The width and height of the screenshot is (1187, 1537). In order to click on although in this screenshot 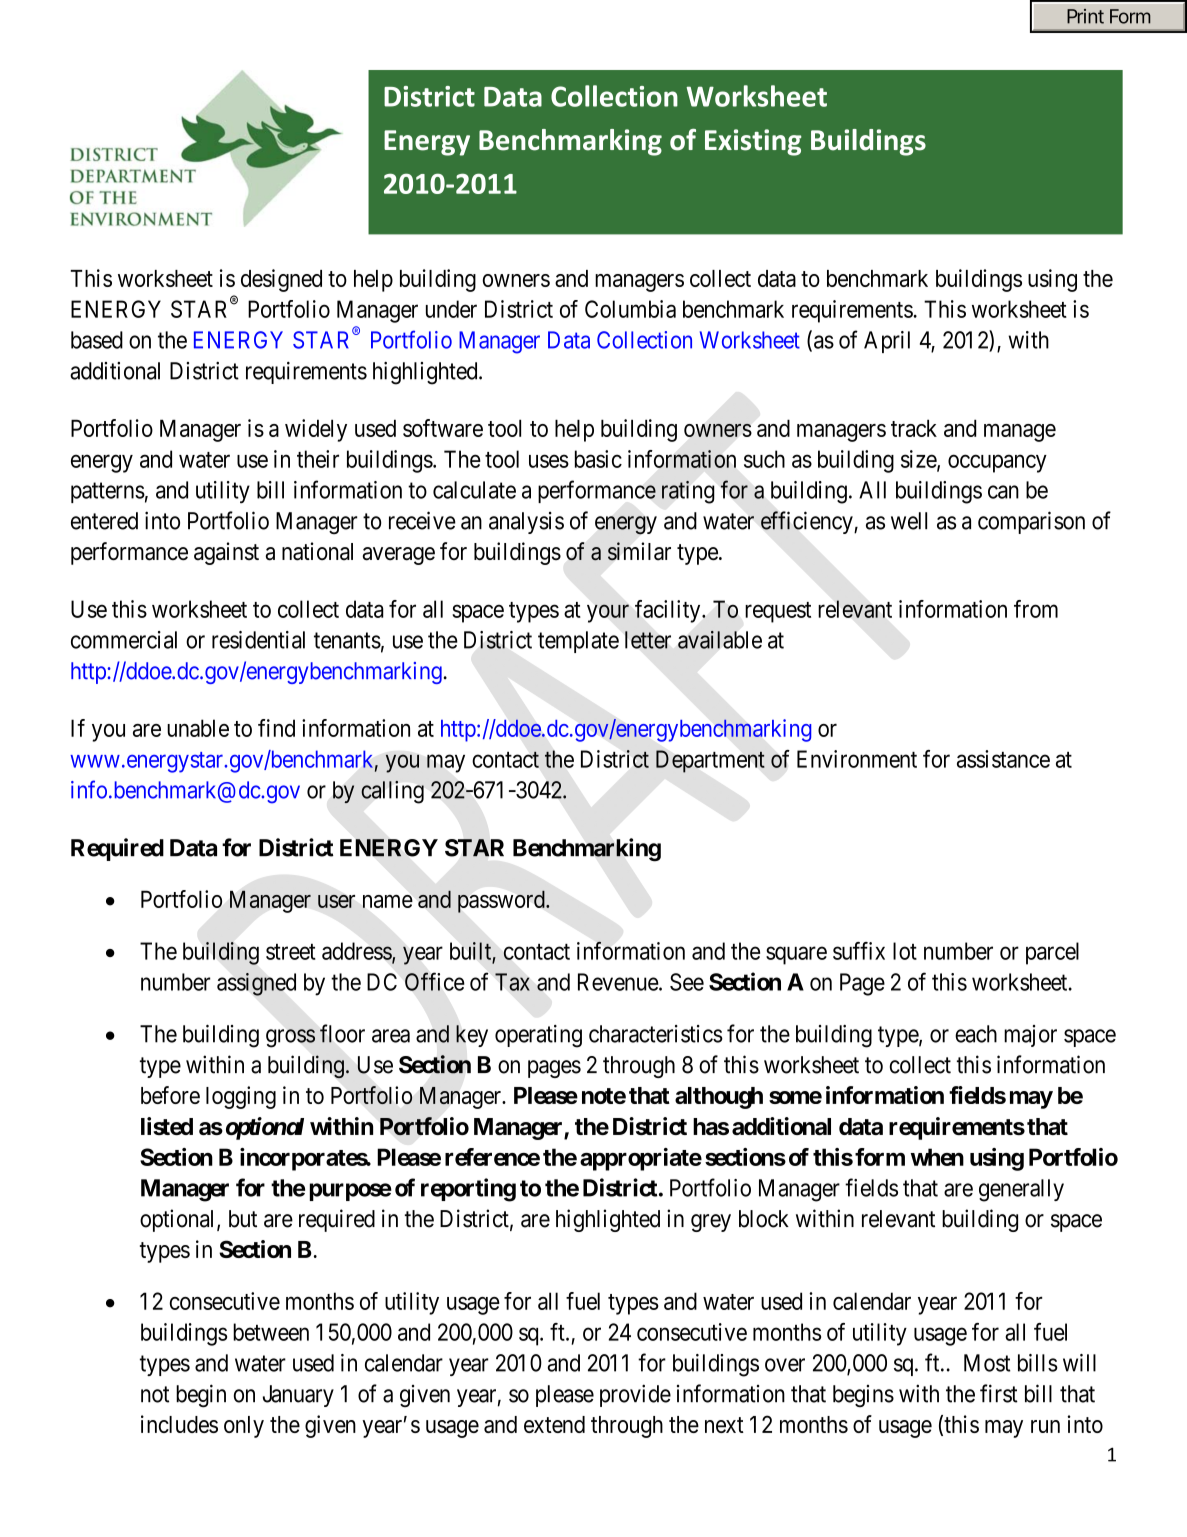, I will do `click(719, 1098)`.
